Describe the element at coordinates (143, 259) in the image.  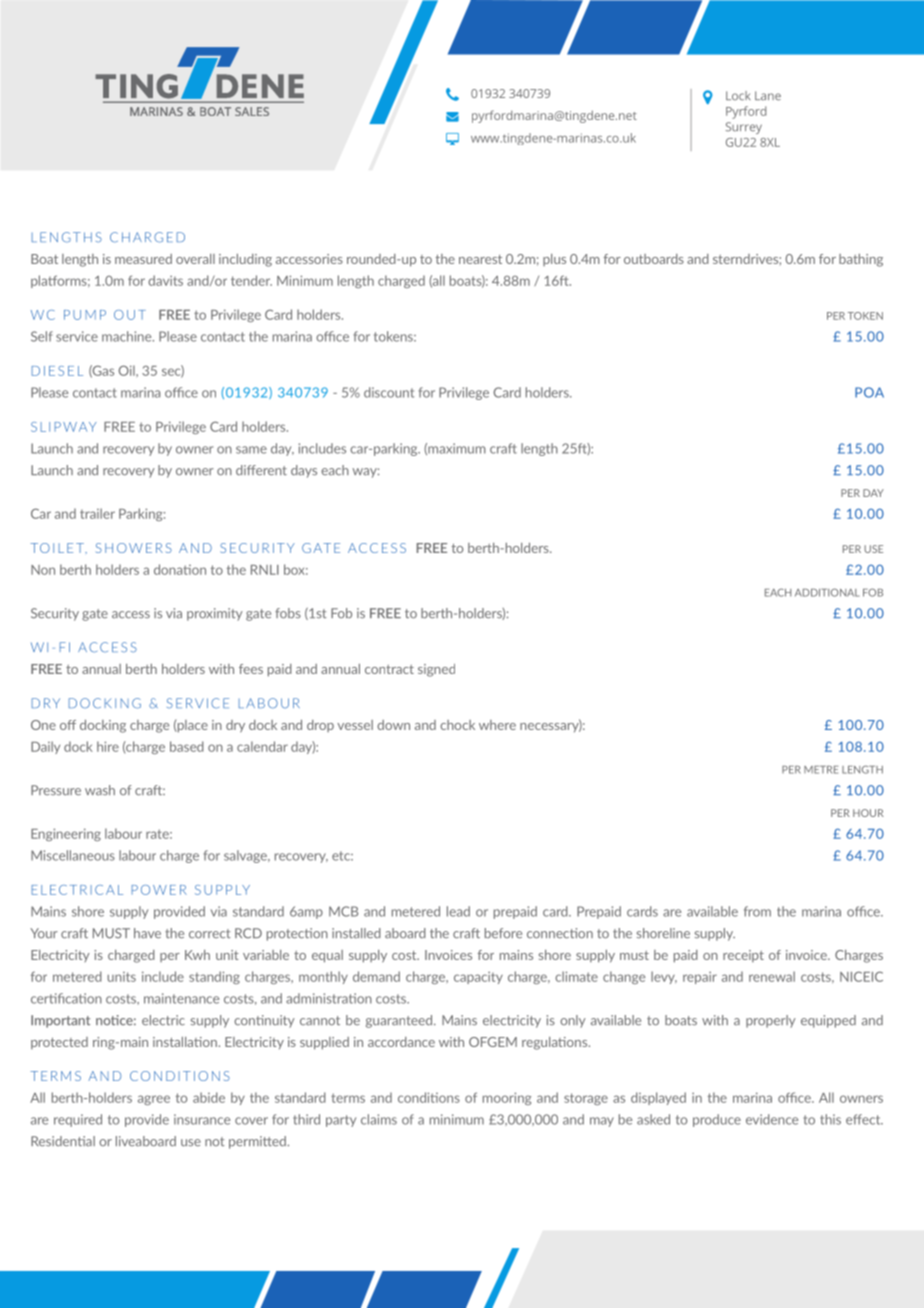
I see `measured` at that location.
